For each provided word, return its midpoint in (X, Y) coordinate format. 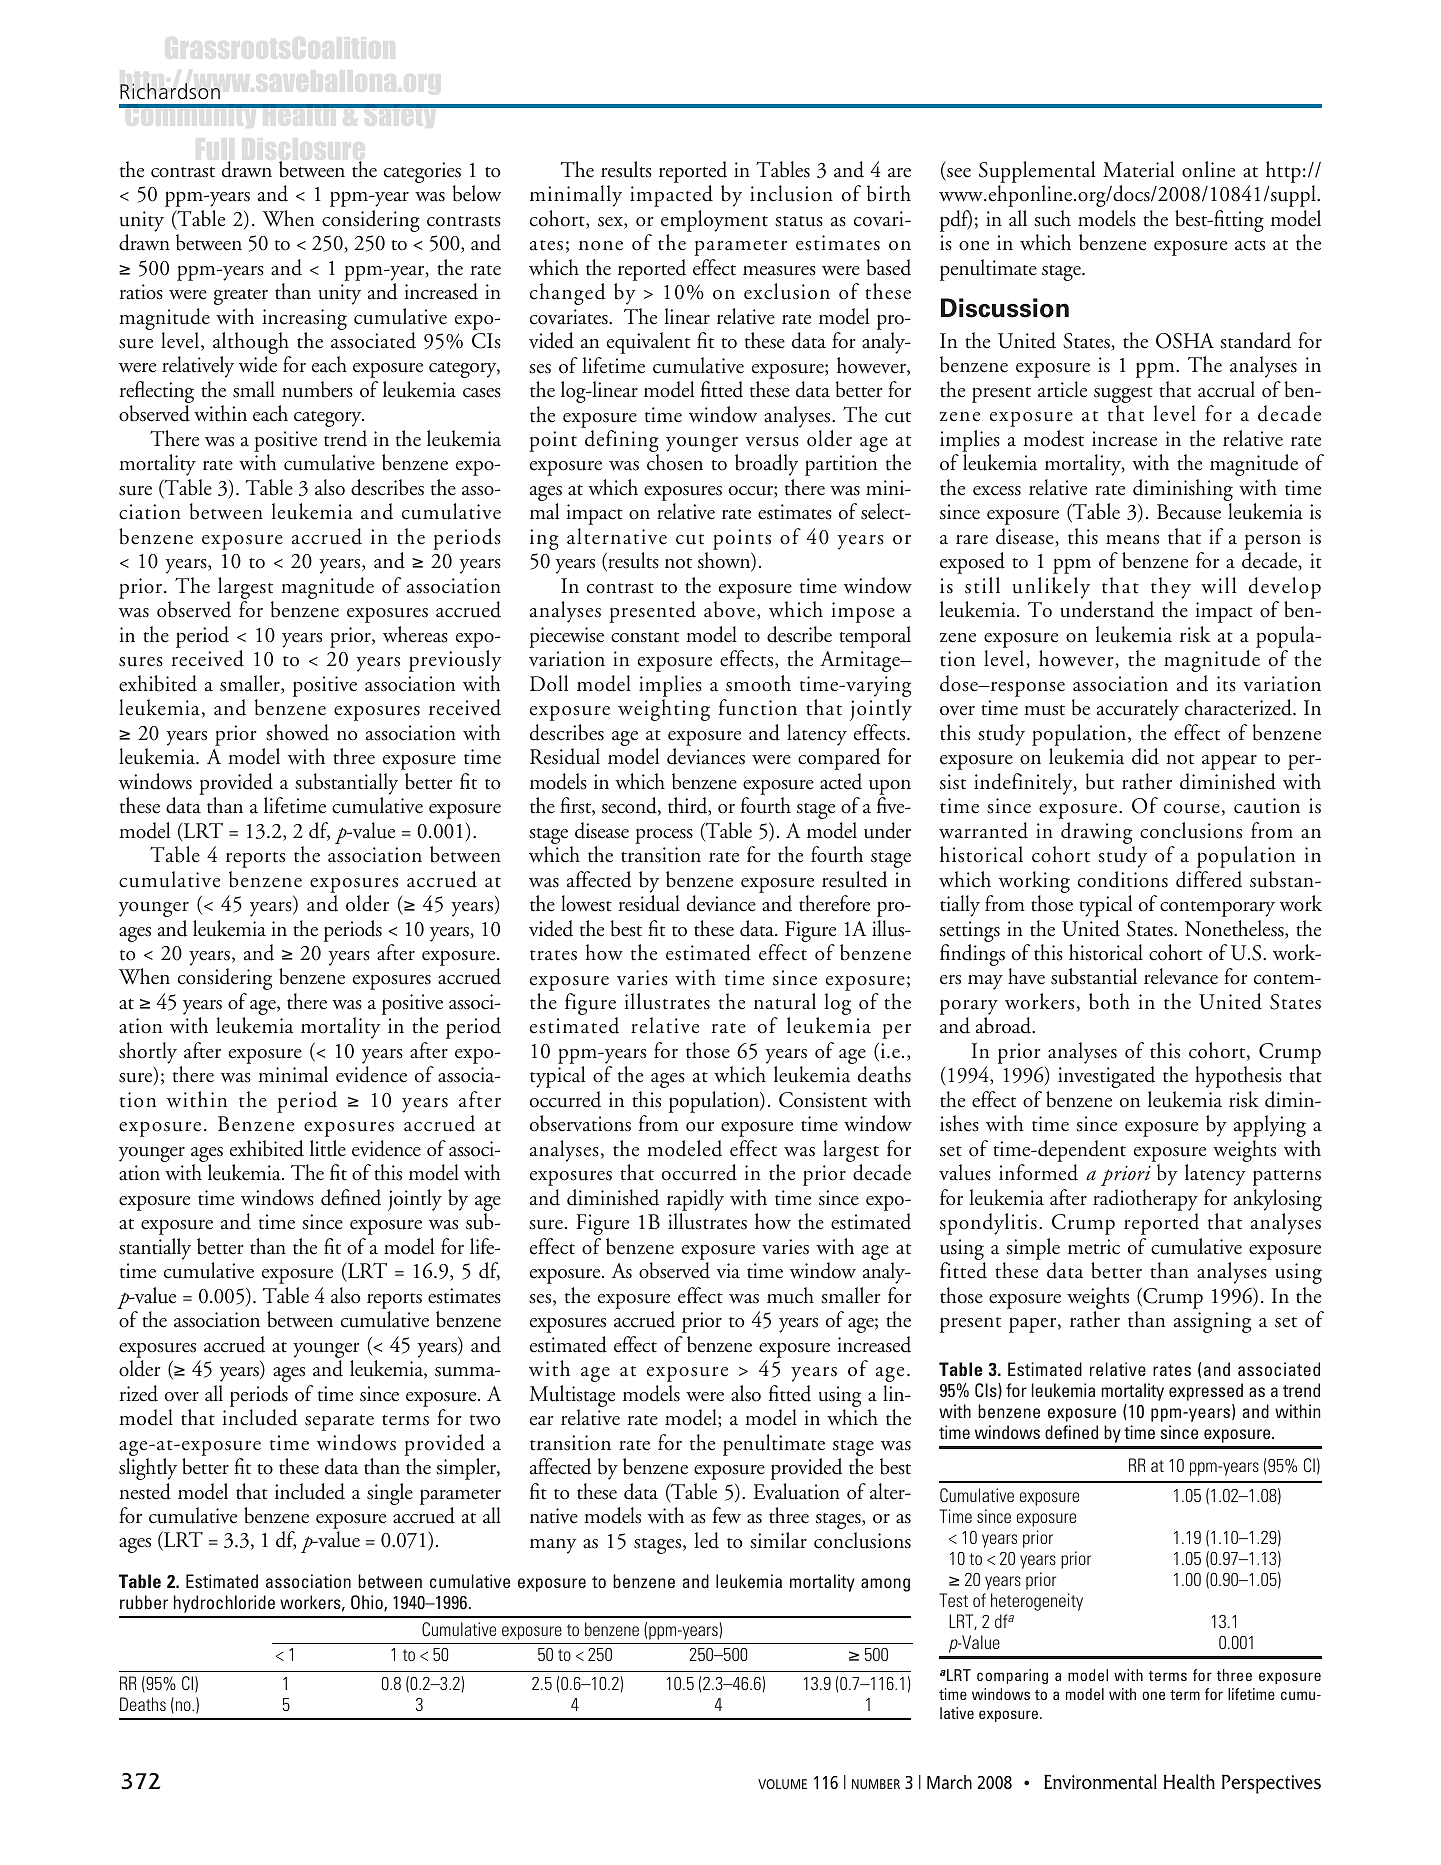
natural (785, 1001)
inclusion (791, 193)
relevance (1181, 976)
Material (1138, 169)
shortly (148, 1053)
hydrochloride (224, 1604)
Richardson (170, 91)
